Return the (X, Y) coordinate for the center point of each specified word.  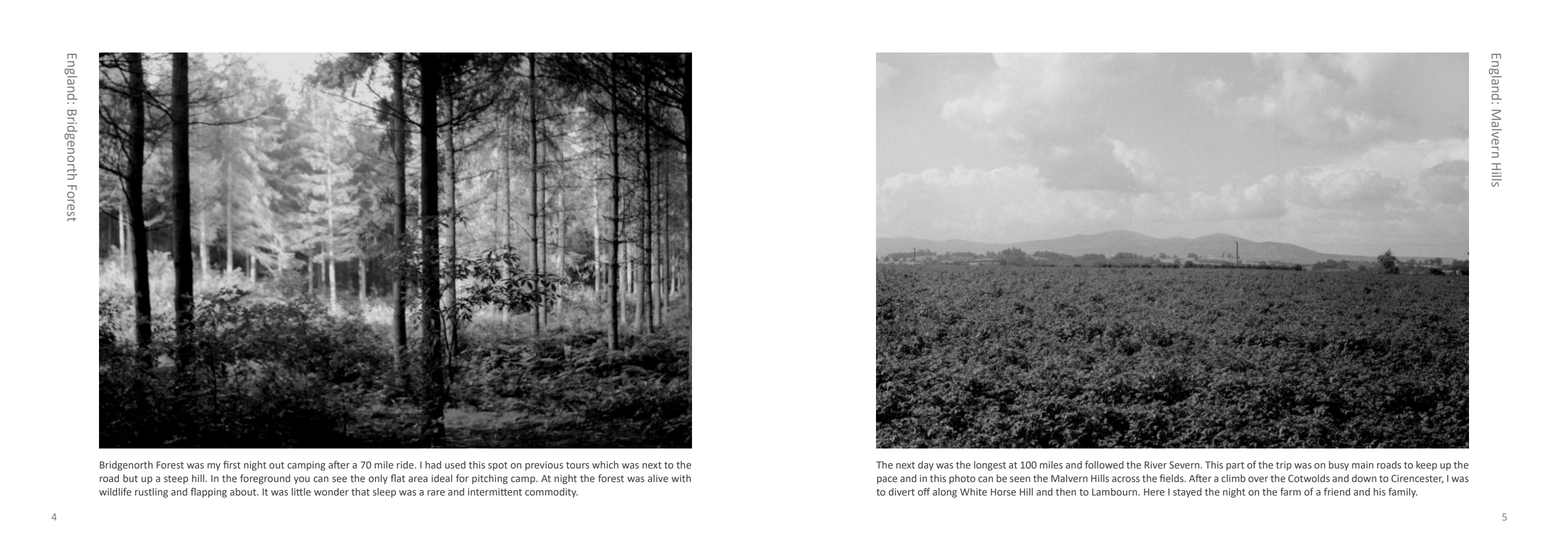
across (1126, 479)
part (1235, 466)
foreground (265, 479)
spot (498, 466)
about (244, 492)
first (232, 465)
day (926, 466)
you (302, 480)
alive (658, 478)
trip (1284, 466)
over (1258, 479)
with (681, 478)
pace (887, 480)
